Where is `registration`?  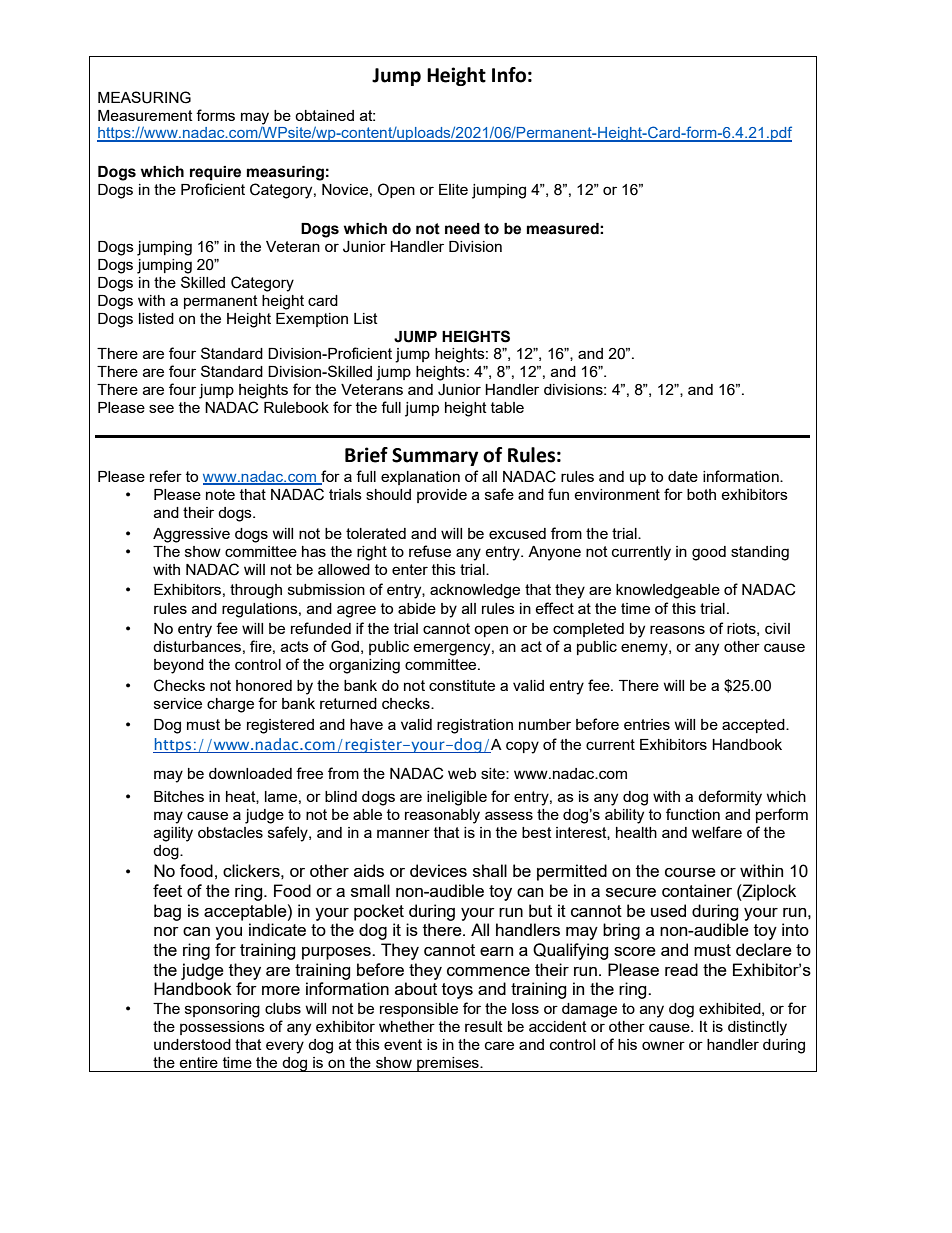
registration is located at coordinates (475, 726).
